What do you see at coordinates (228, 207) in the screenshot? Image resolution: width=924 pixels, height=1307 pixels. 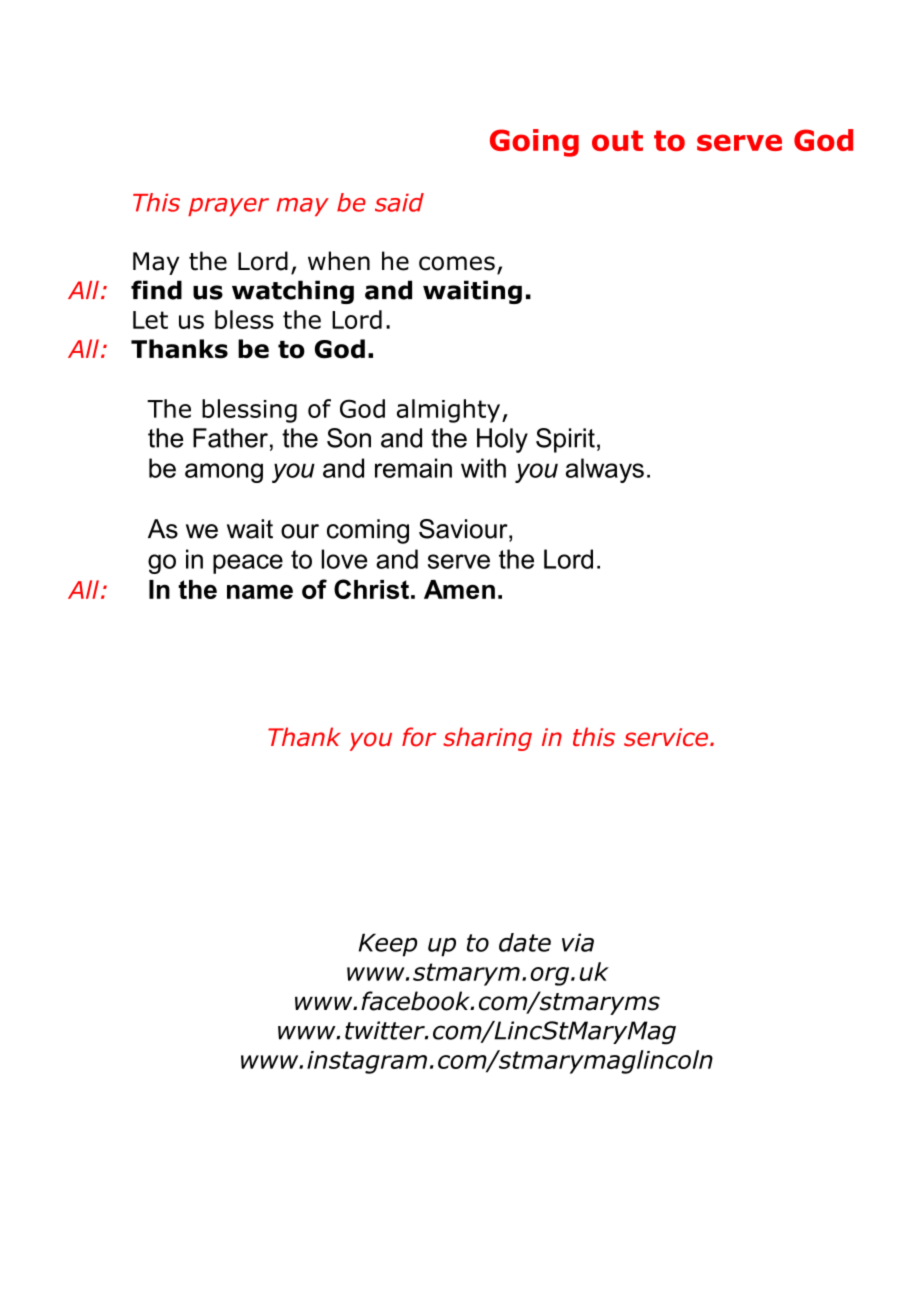 I see `prayer` at bounding box center [228, 207].
